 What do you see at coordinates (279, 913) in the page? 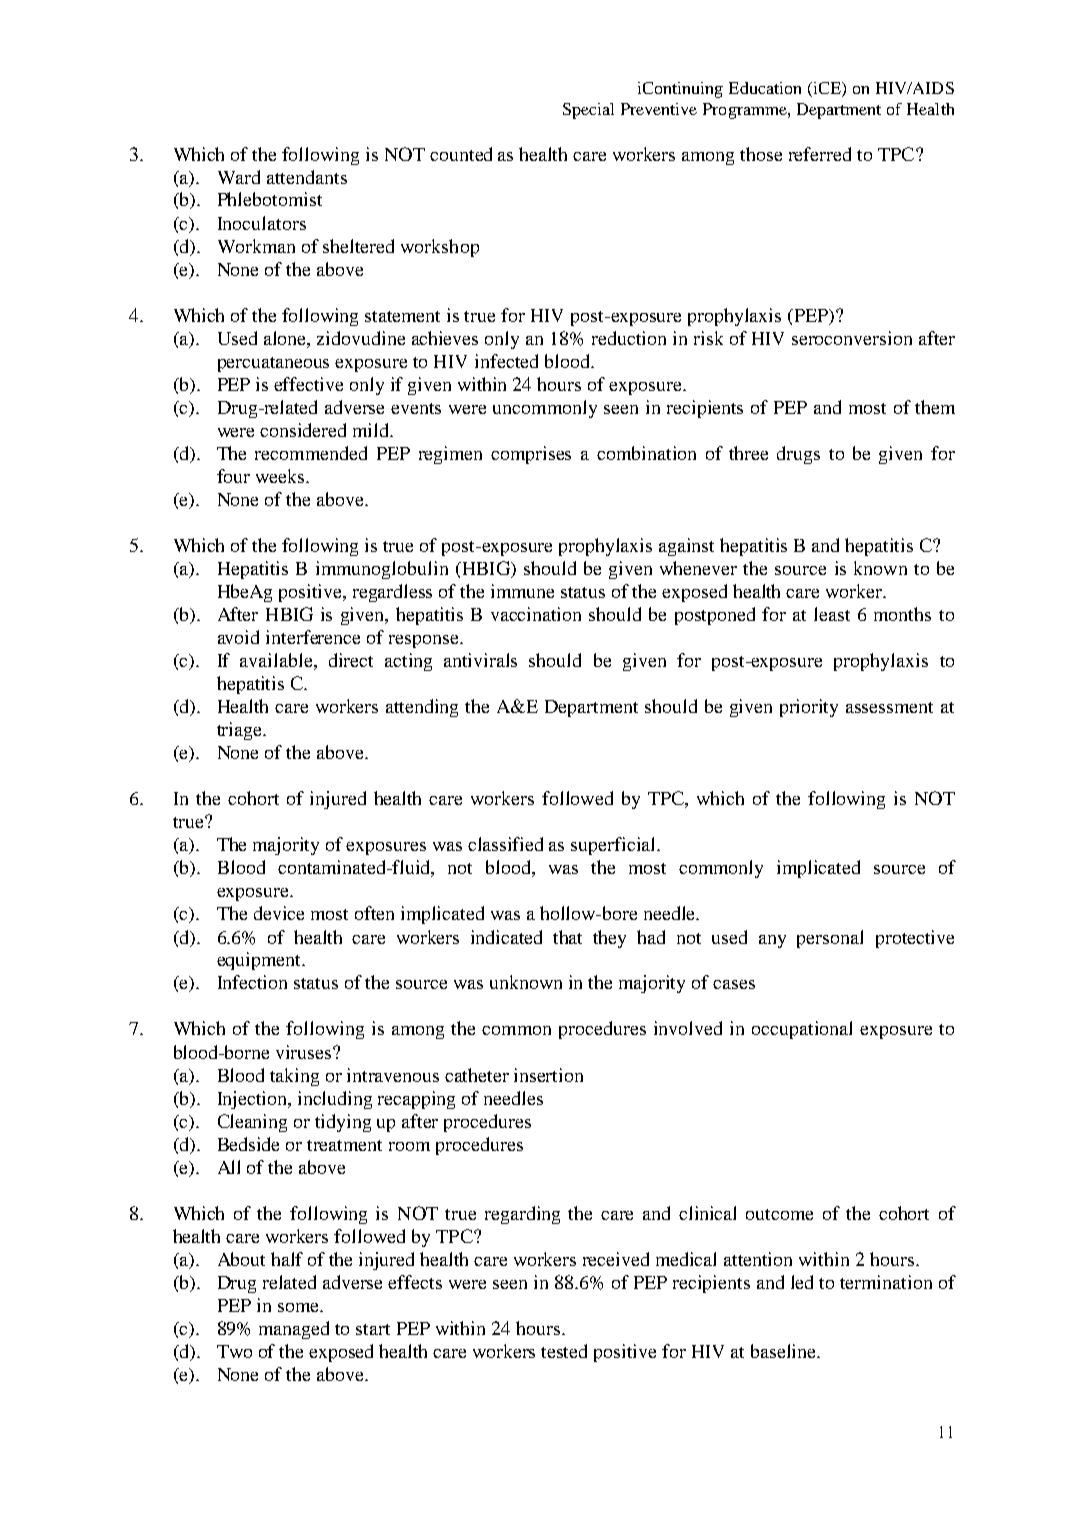
I see `device` at bounding box center [279, 913].
